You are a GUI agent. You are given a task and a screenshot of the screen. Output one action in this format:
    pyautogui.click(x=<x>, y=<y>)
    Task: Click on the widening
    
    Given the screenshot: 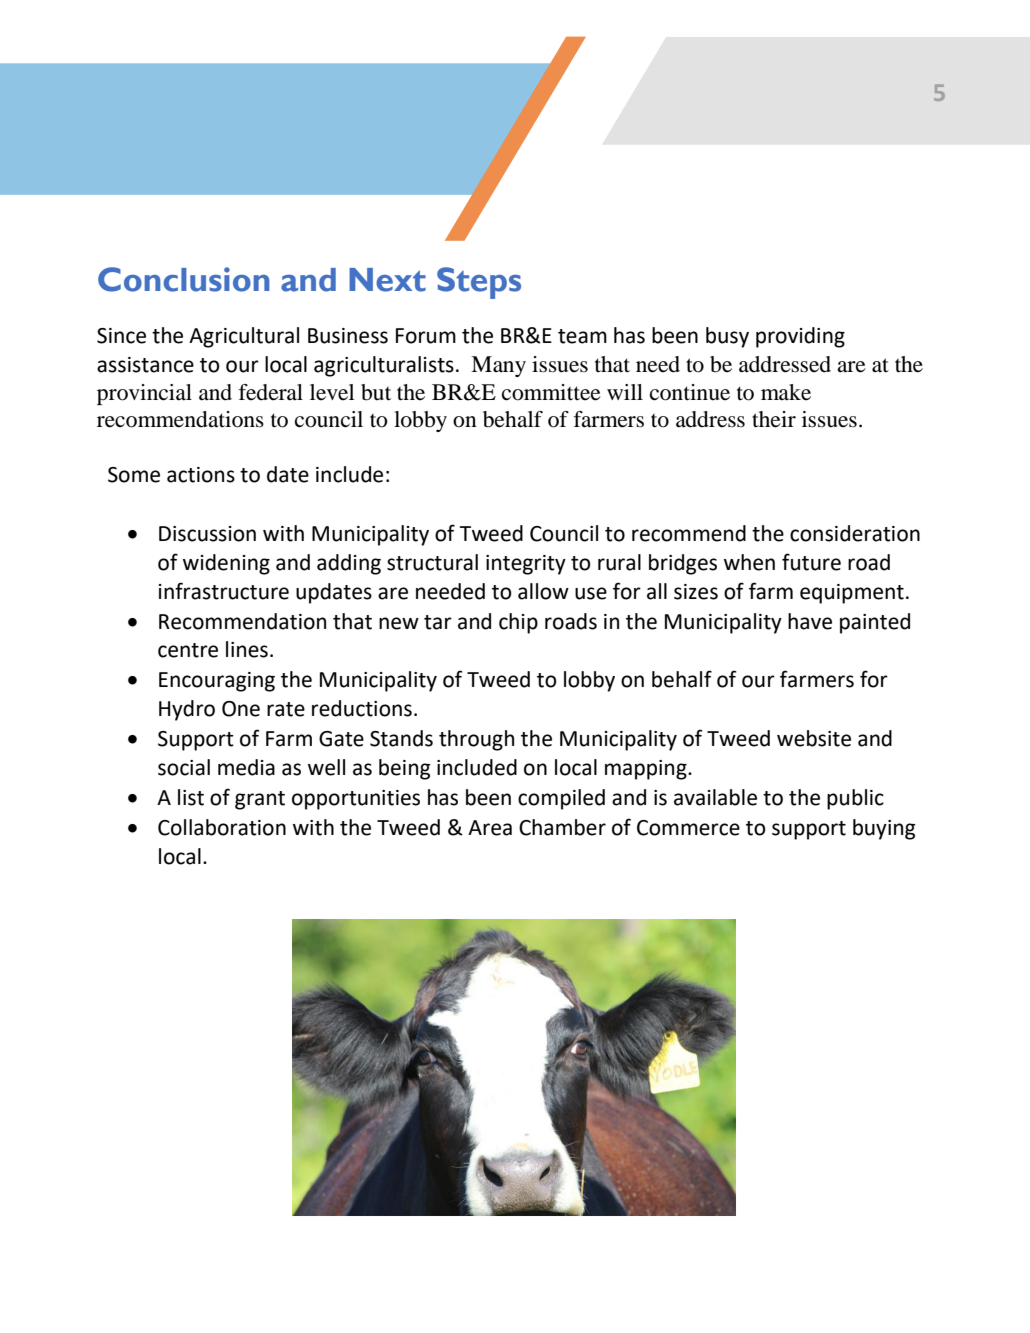 What is the action you would take?
    pyautogui.click(x=226, y=564)
